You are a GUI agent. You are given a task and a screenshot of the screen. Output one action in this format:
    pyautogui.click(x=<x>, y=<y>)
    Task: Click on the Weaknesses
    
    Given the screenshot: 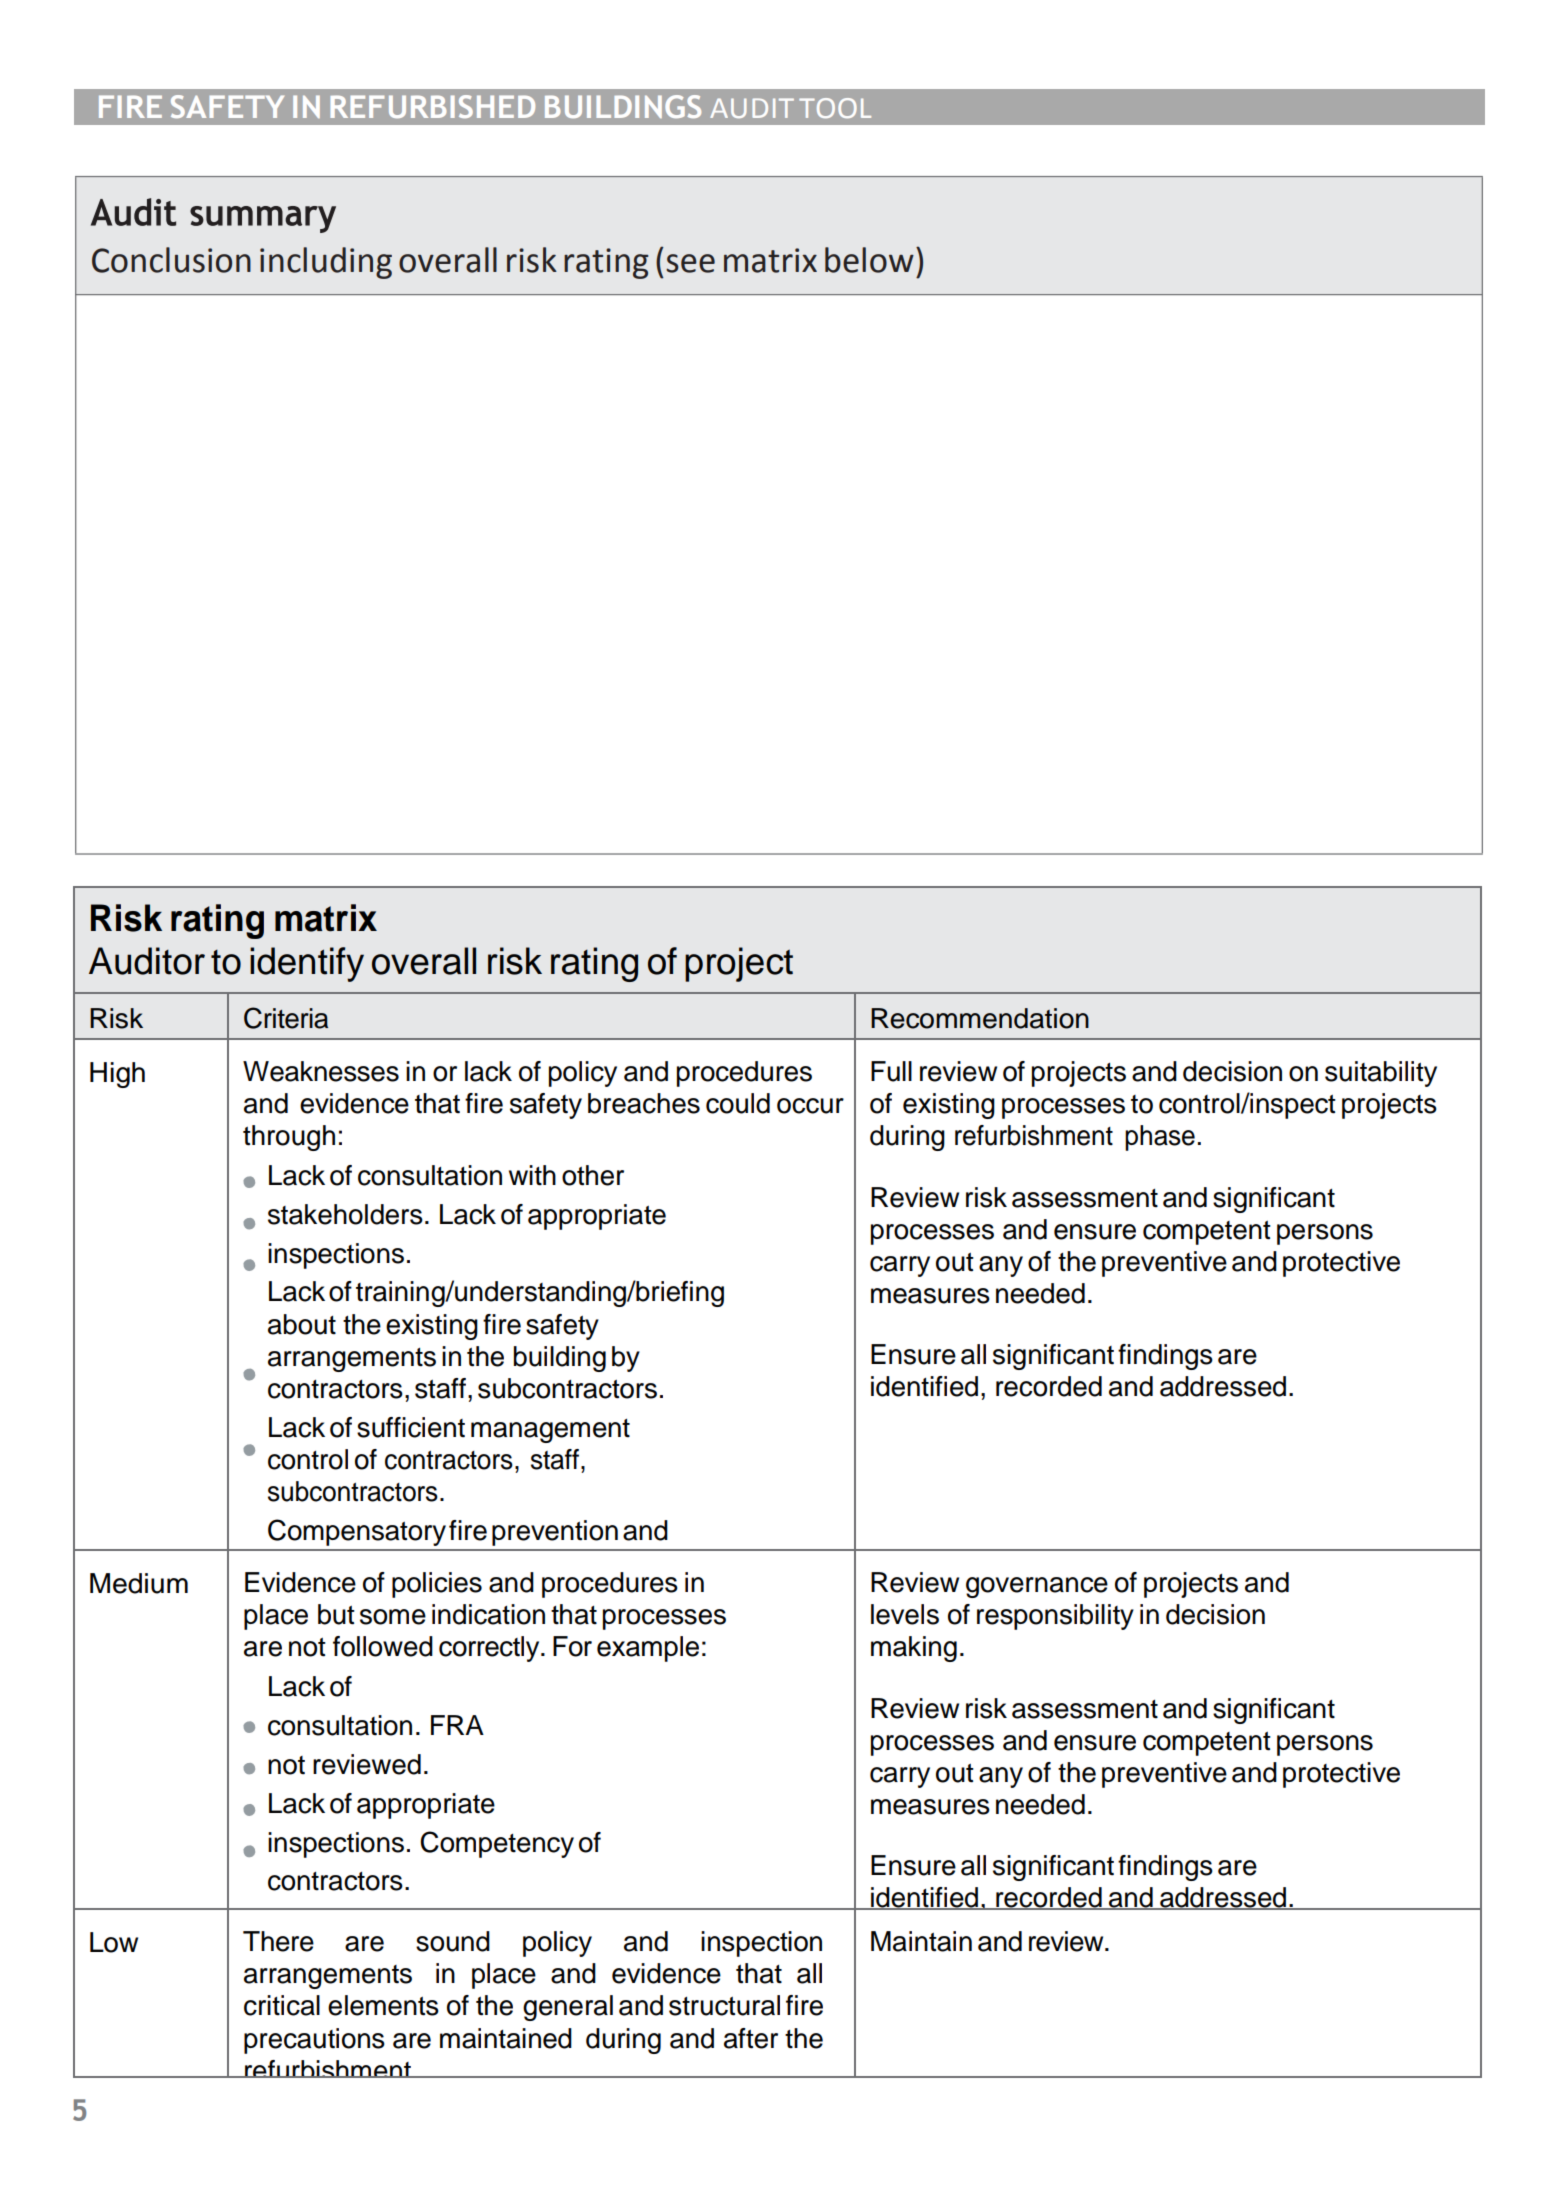 What is the action you would take?
    pyautogui.click(x=321, y=1071)
